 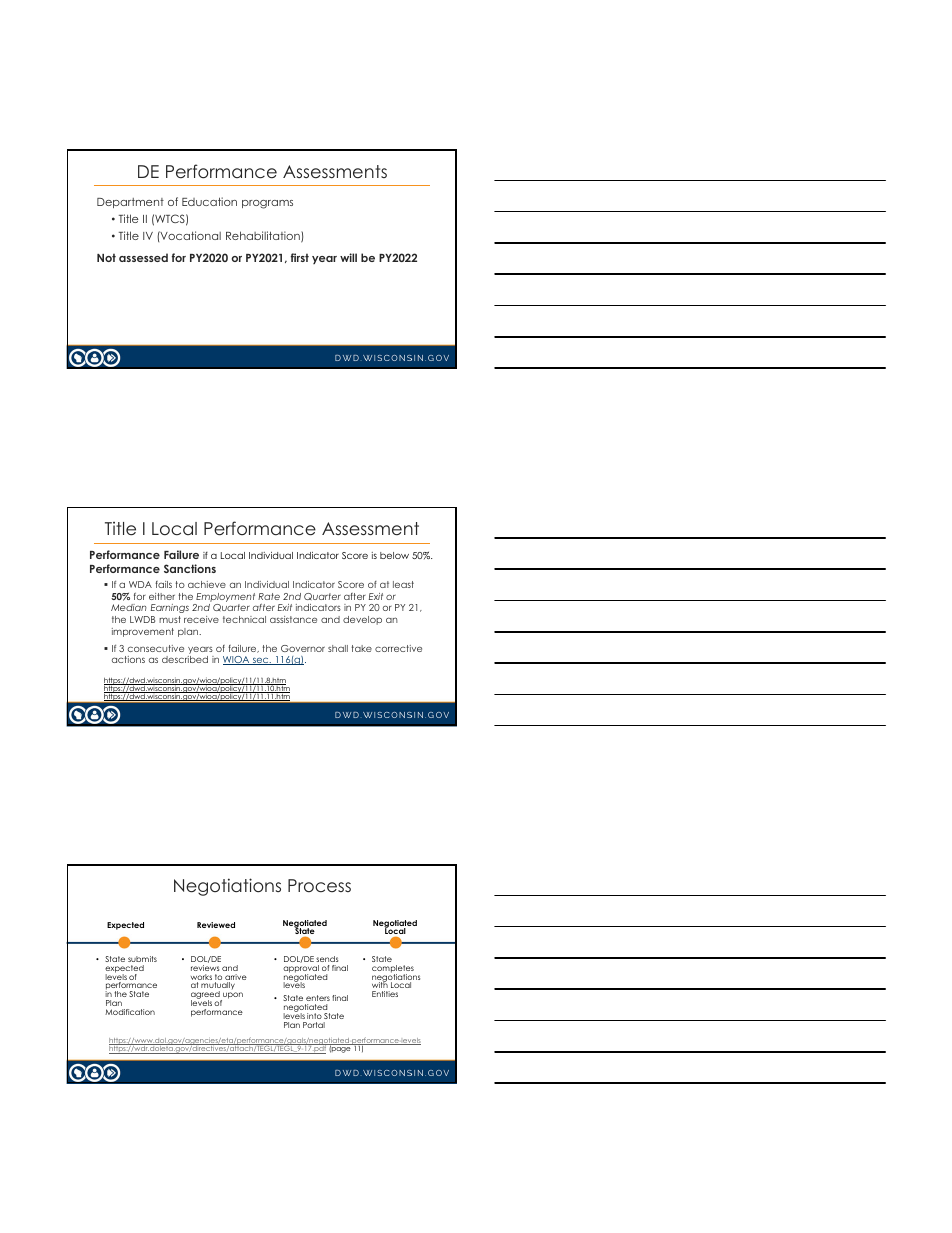 What do you see at coordinates (303, 648) in the page?
I see `Governor` at bounding box center [303, 648].
